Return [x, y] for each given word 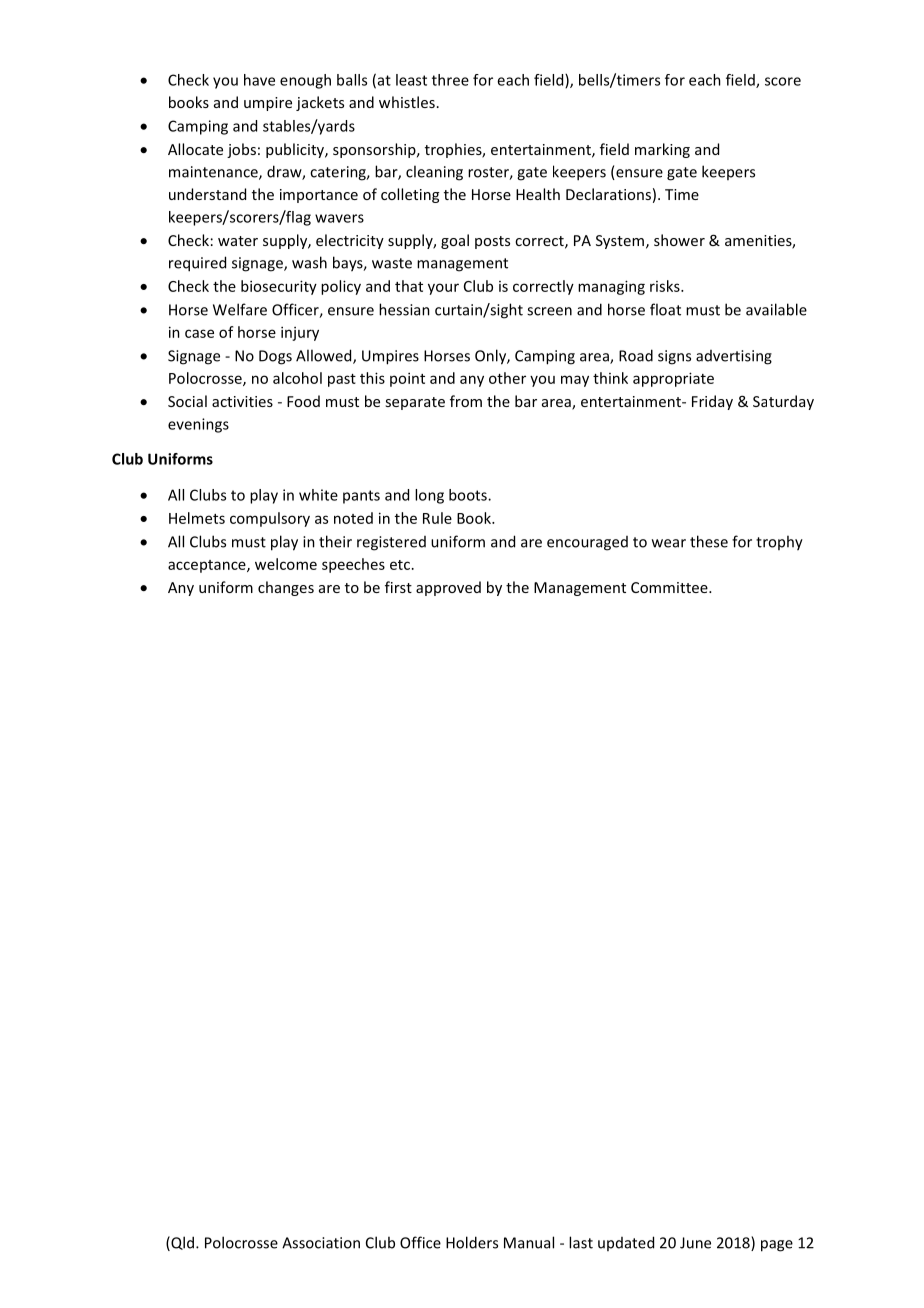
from [466, 401]
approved [448, 588]
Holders [472, 1242]
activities [242, 401]
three [450, 80]
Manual [529, 1242]
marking [662, 150]
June [695, 1243]
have [259, 80]
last [581, 1242]
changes [286, 588]
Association [321, 1243]
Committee [670, 587]
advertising [734, 357]
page [777, 1246]
